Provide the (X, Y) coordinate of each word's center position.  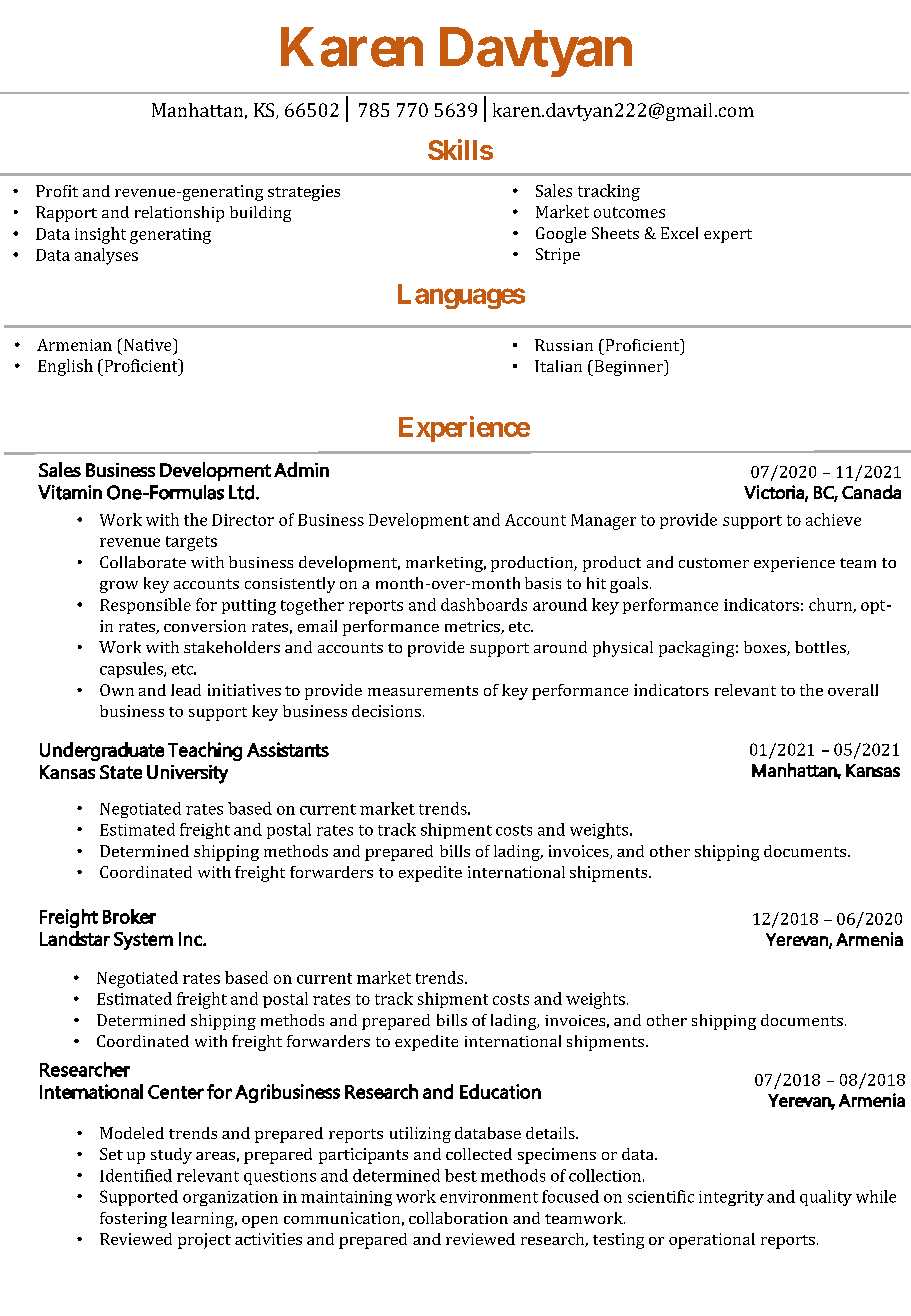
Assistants (288, 749)
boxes (766, 648)
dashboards (484, 604)
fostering (133, 1220)
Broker (129, 916)
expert (728, 236)
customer (714, 563)
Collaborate (143, 562)
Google (561, 235)
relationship (179, 214)
